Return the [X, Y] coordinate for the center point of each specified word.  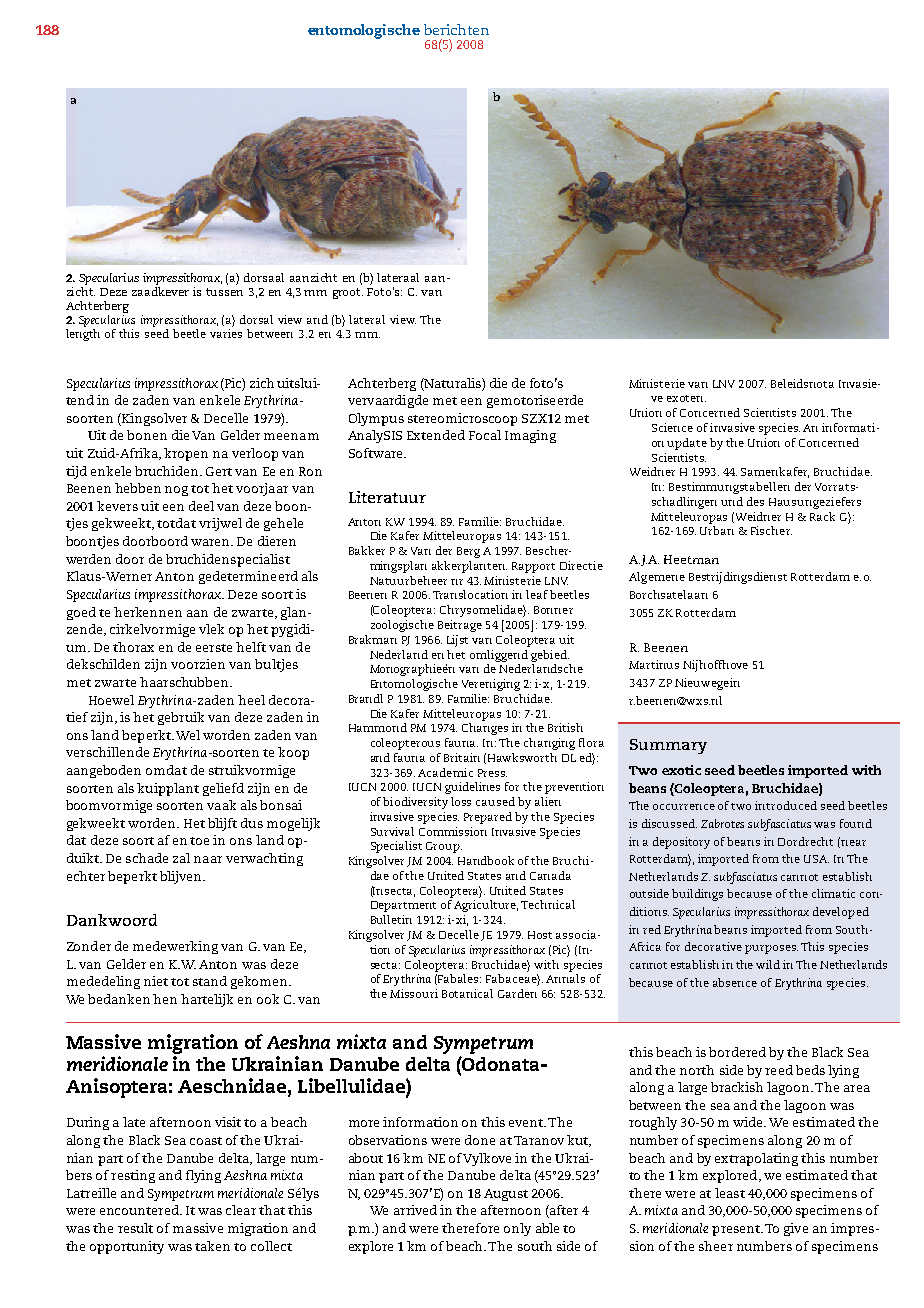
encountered [140, 1210]
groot [348, 293]
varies [226, 333]
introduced [786, 805]
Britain [462, 757]
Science [672, 427]
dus [252, 823]
